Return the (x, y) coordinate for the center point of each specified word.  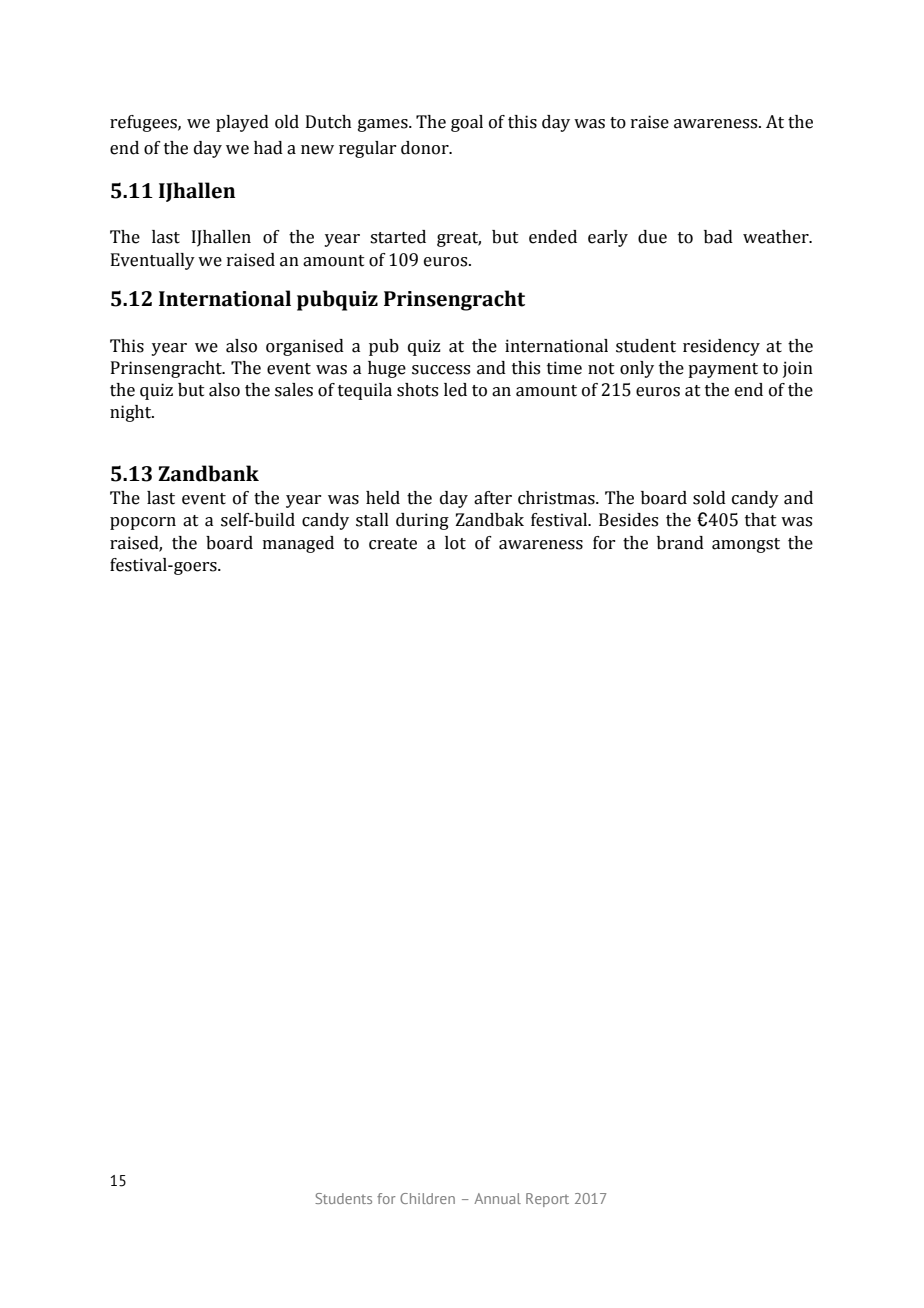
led (455, 390)
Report (547, 1200)
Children (427, 1198)
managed (298, 544)
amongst (746, 545)
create (393, 544)
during (422, 521)
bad (718, 237)
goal (467, 123)
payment (723, 370)
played (242, 123)
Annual (497, 1198)
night (132, 413)
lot (455, 543)
